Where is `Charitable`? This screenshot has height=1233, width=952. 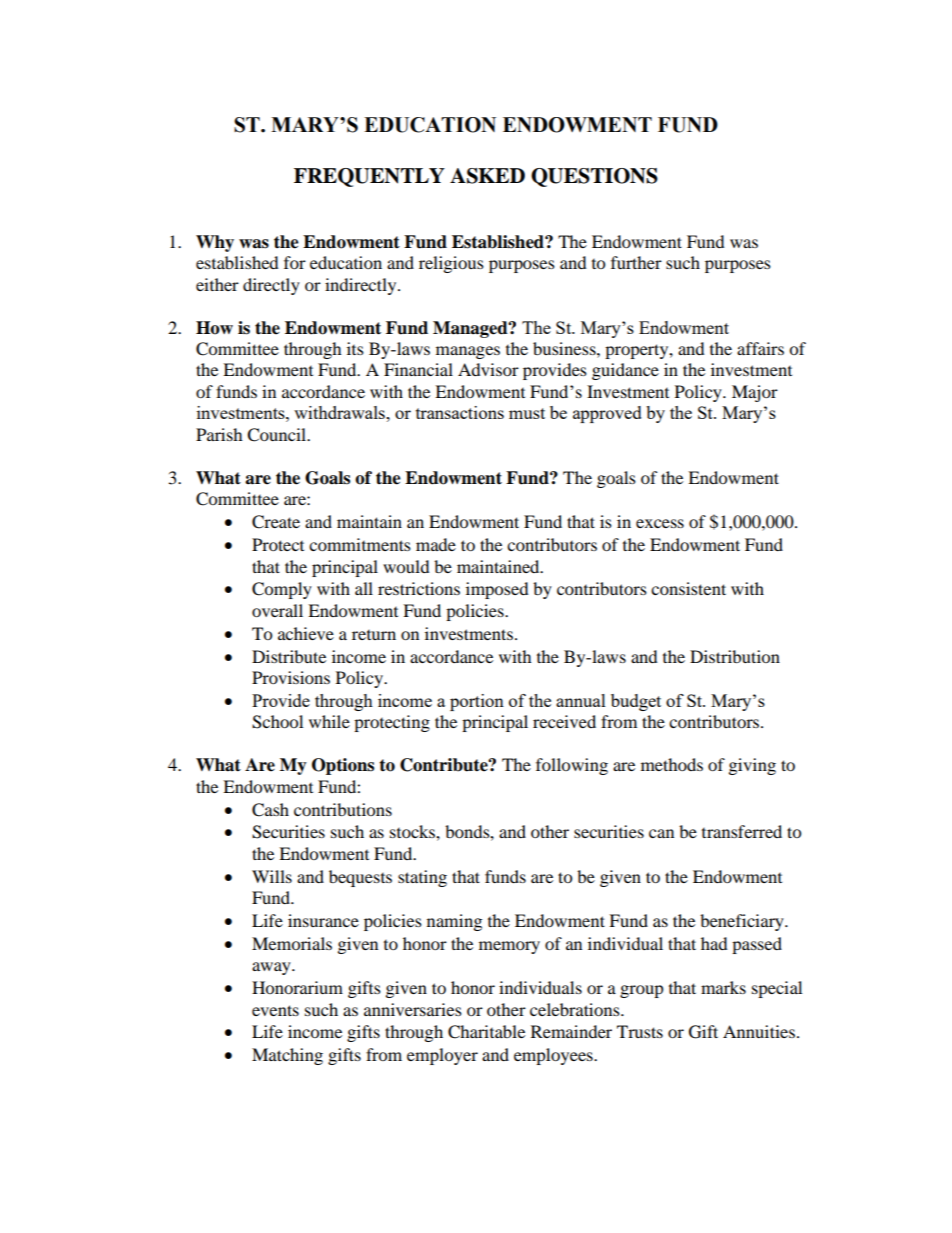 Charitable is located at coordinates (486, 1032).
